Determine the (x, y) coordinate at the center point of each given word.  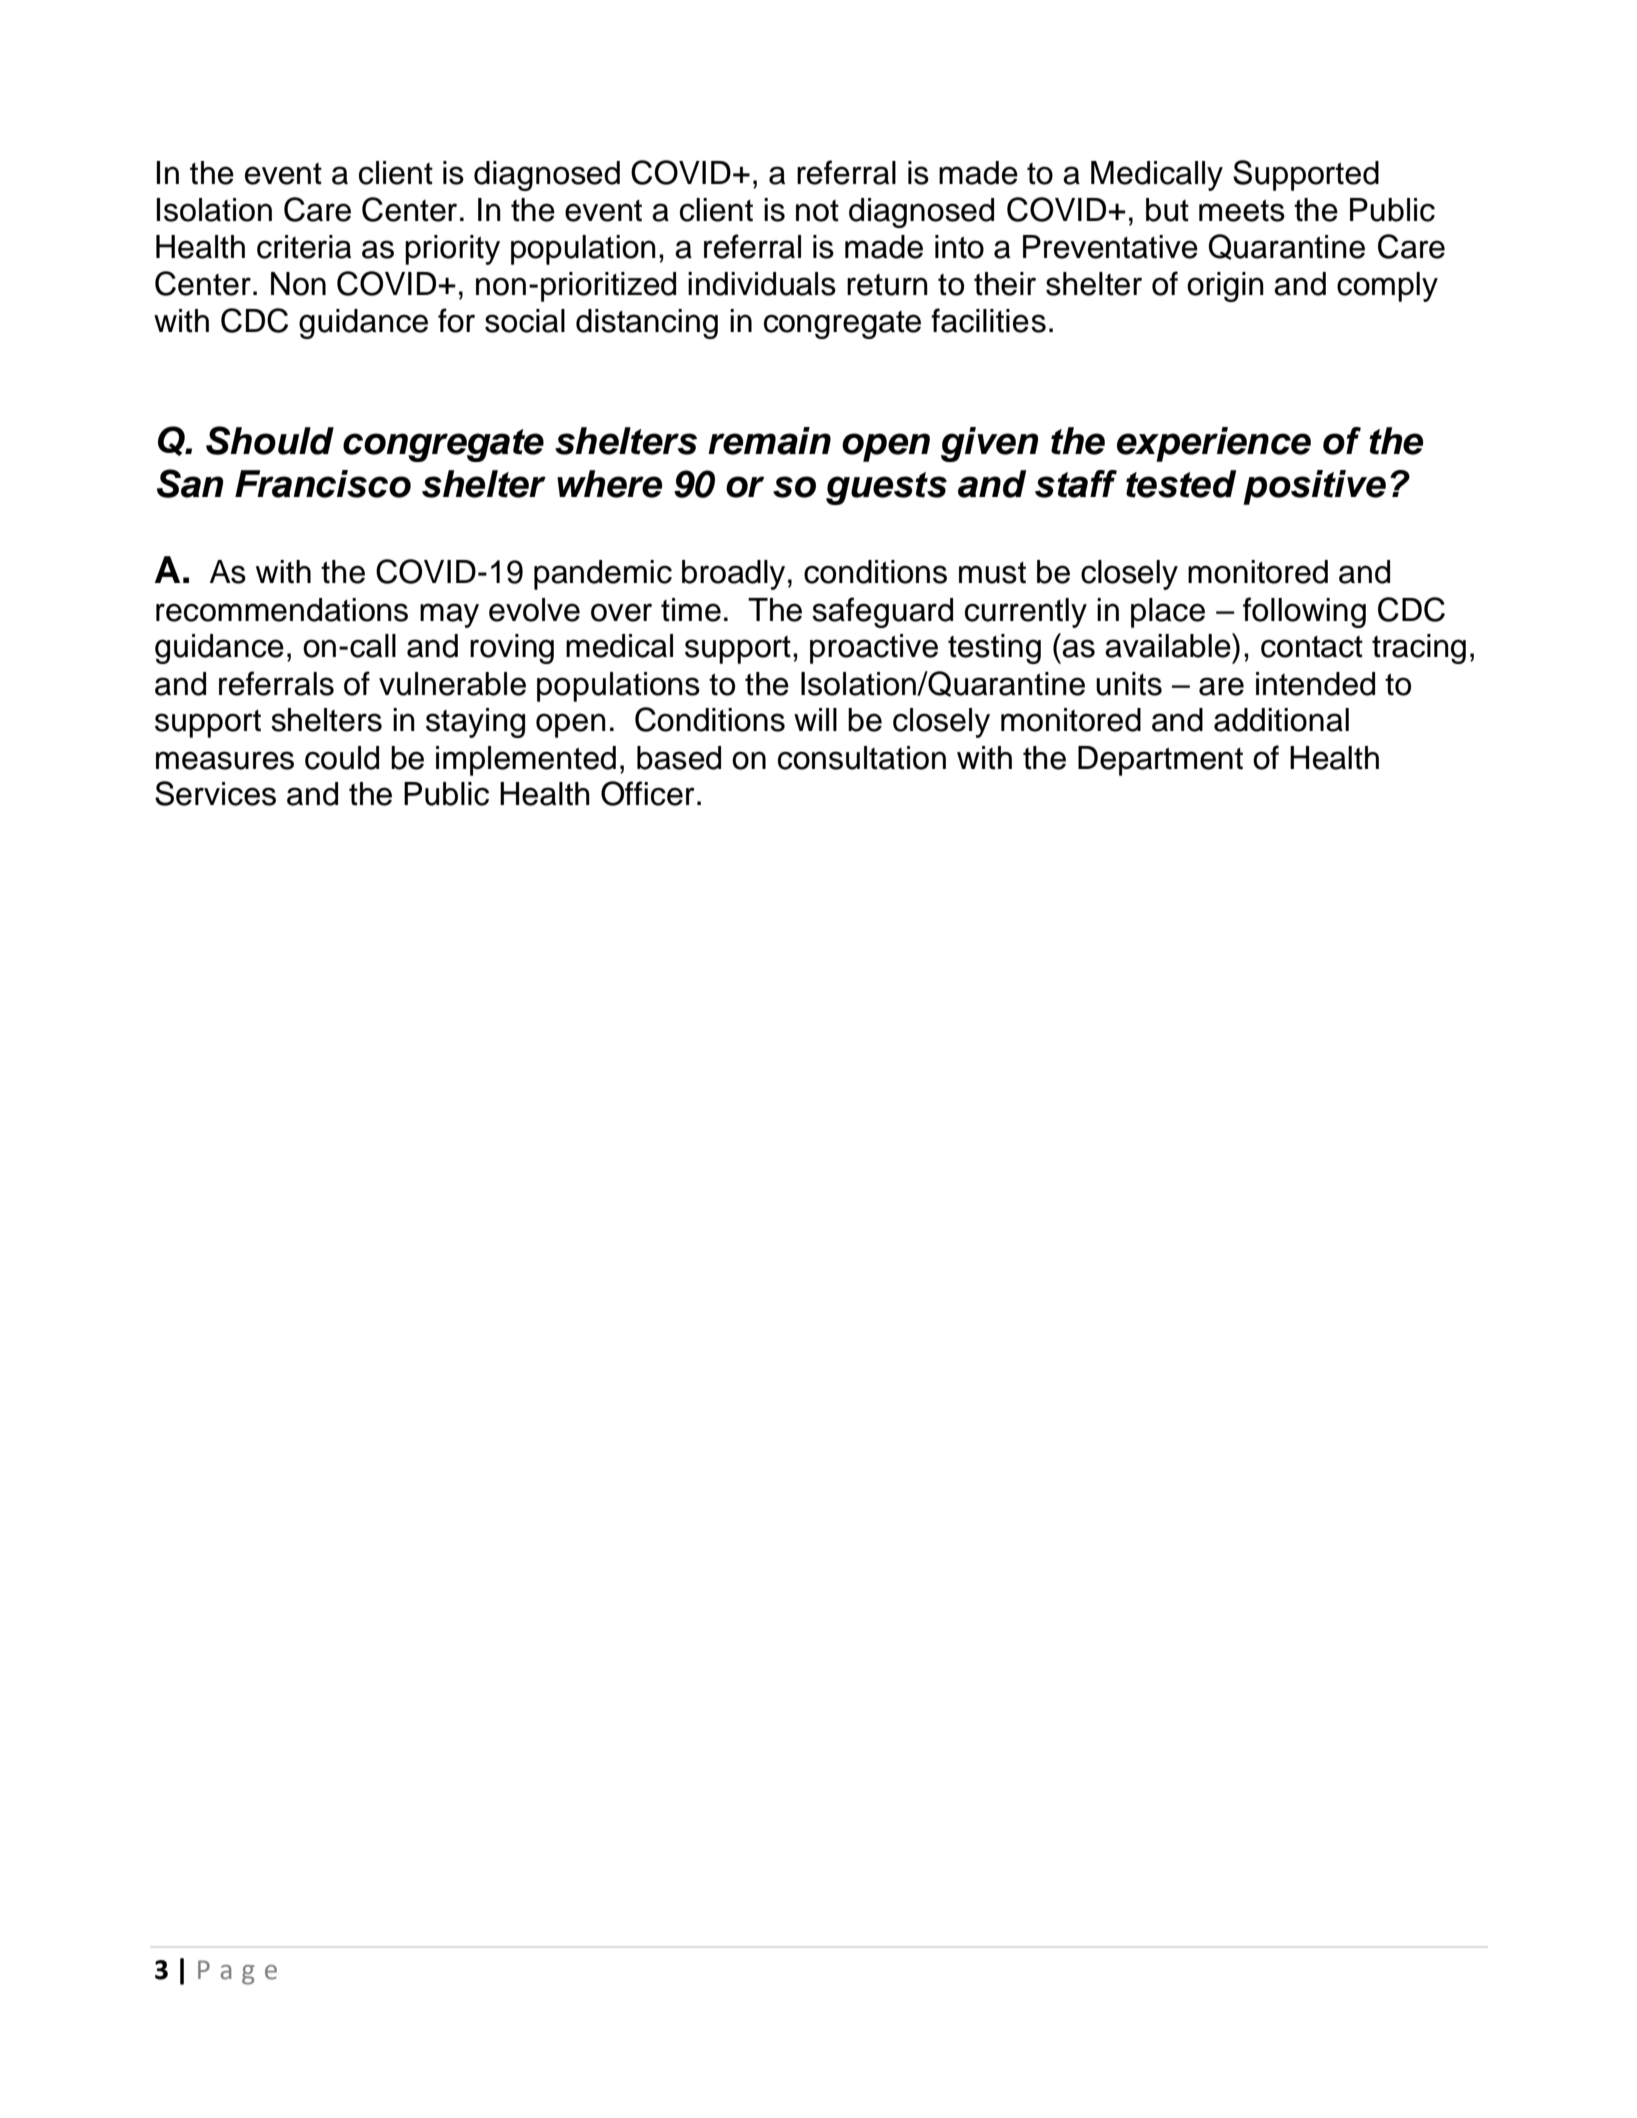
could (342, 758)
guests (886, 488)
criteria (304, 247)
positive (1314, 487)
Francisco (323, 484)
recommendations (282, 610)
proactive (874, 649)
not (817, 211)
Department (1160, 761)
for (456, 320)
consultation (862, 758)
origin (1225, 287)
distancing (647, 324)
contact (1312, 647)
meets (1242, 211)
